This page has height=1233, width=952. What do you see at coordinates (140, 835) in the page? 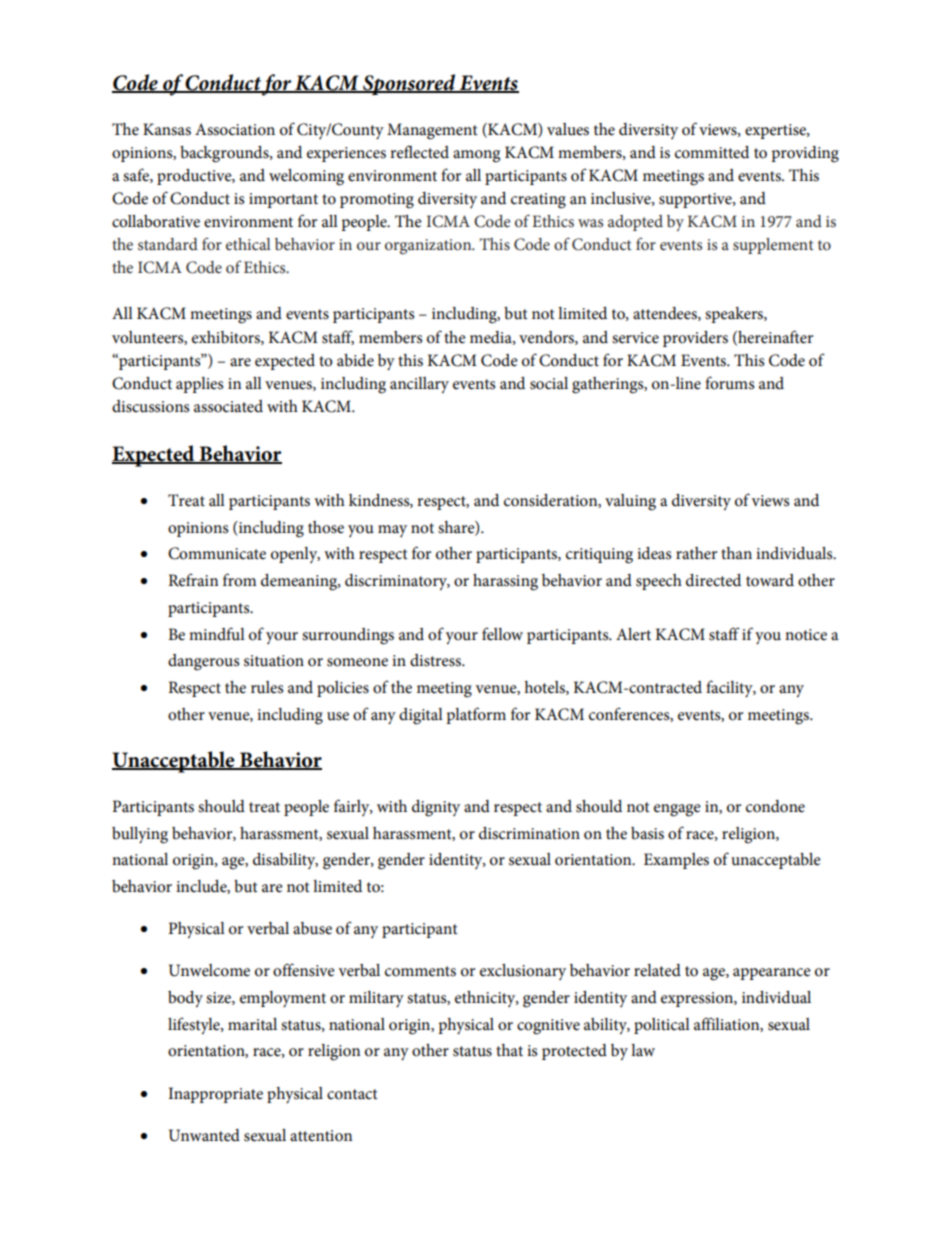
I see `bullying` at bounding box center [140, 835].
